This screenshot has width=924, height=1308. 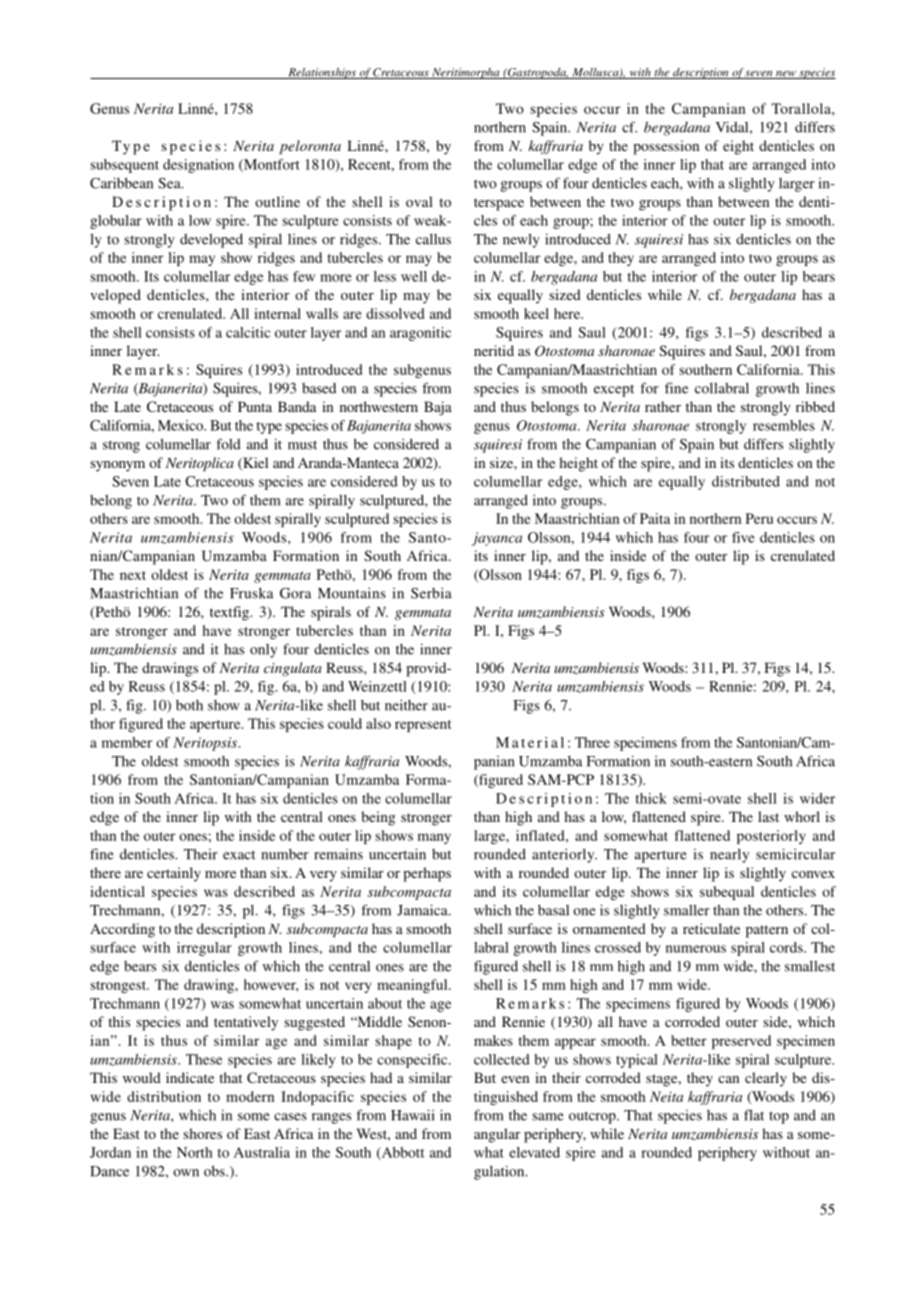 What do you see at coordinates (746, 481) in the screenshot?
I see `distributed` at bounding box center [746, 481].
